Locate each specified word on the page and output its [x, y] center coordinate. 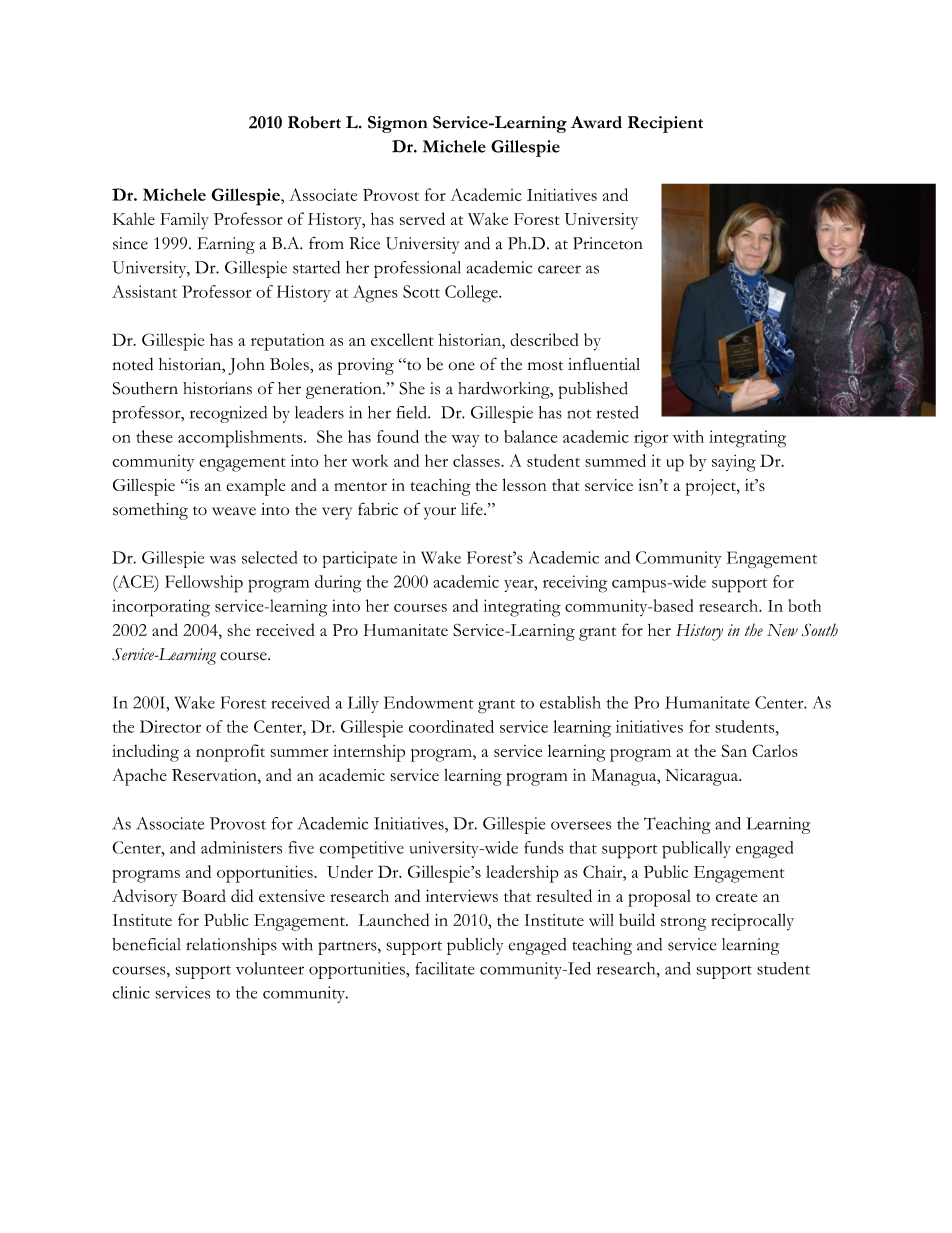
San [734, 750]
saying [734, 463]
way [465, 441]
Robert [314, 122]
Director [170, 726]
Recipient [665, 124]
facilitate [444, 968]
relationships [231, 946]
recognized [228, 414]
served [422, 218]
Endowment [429, 702]
